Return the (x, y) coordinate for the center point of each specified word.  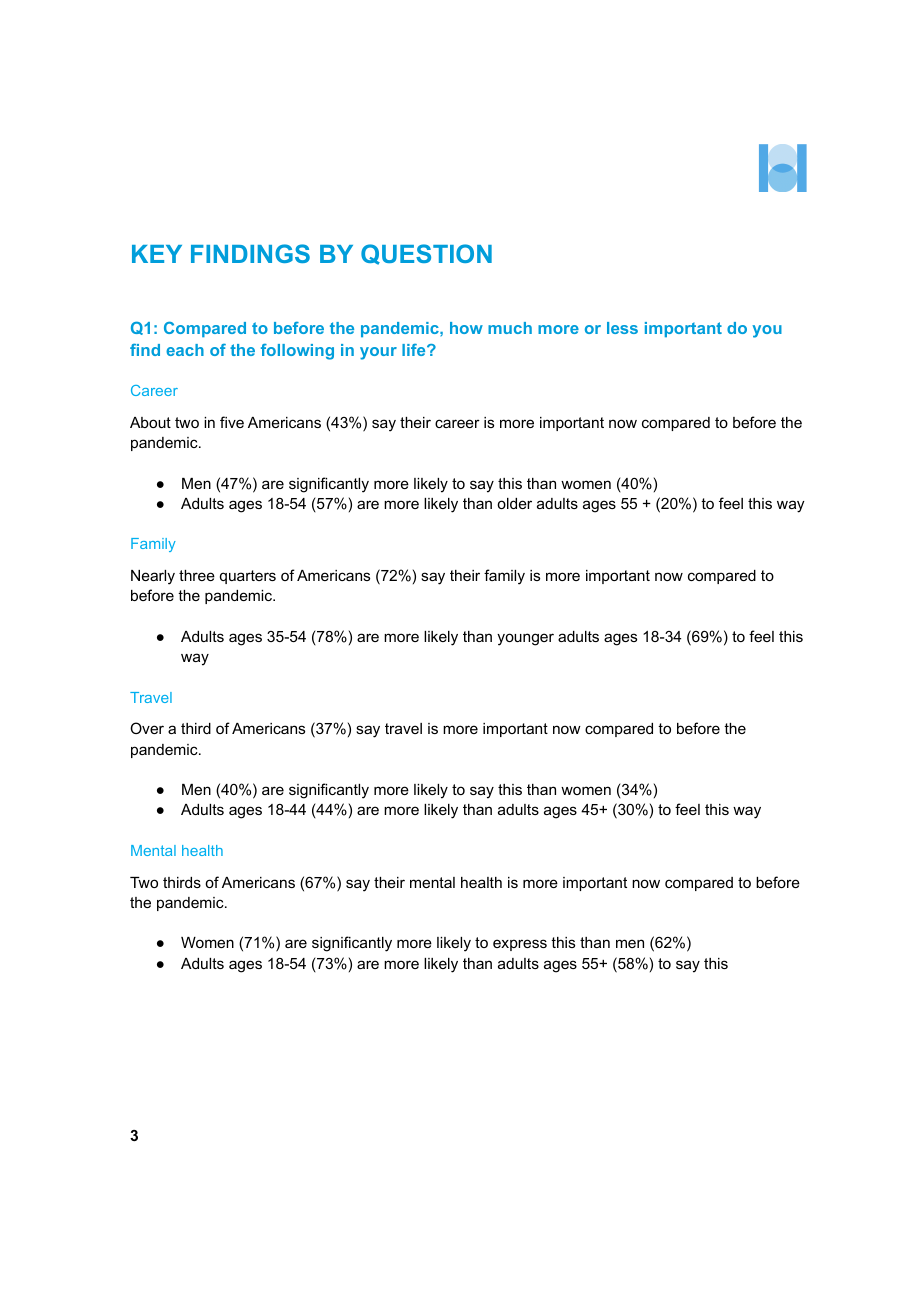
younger (525, 639)
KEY (157, 254)
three (197, 575)
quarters (248, 577)
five (232, 422)
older (514, 503)
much (510, 328)
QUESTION (426, 254)
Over (147, 728)
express (520, 945)
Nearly (153, 577)
